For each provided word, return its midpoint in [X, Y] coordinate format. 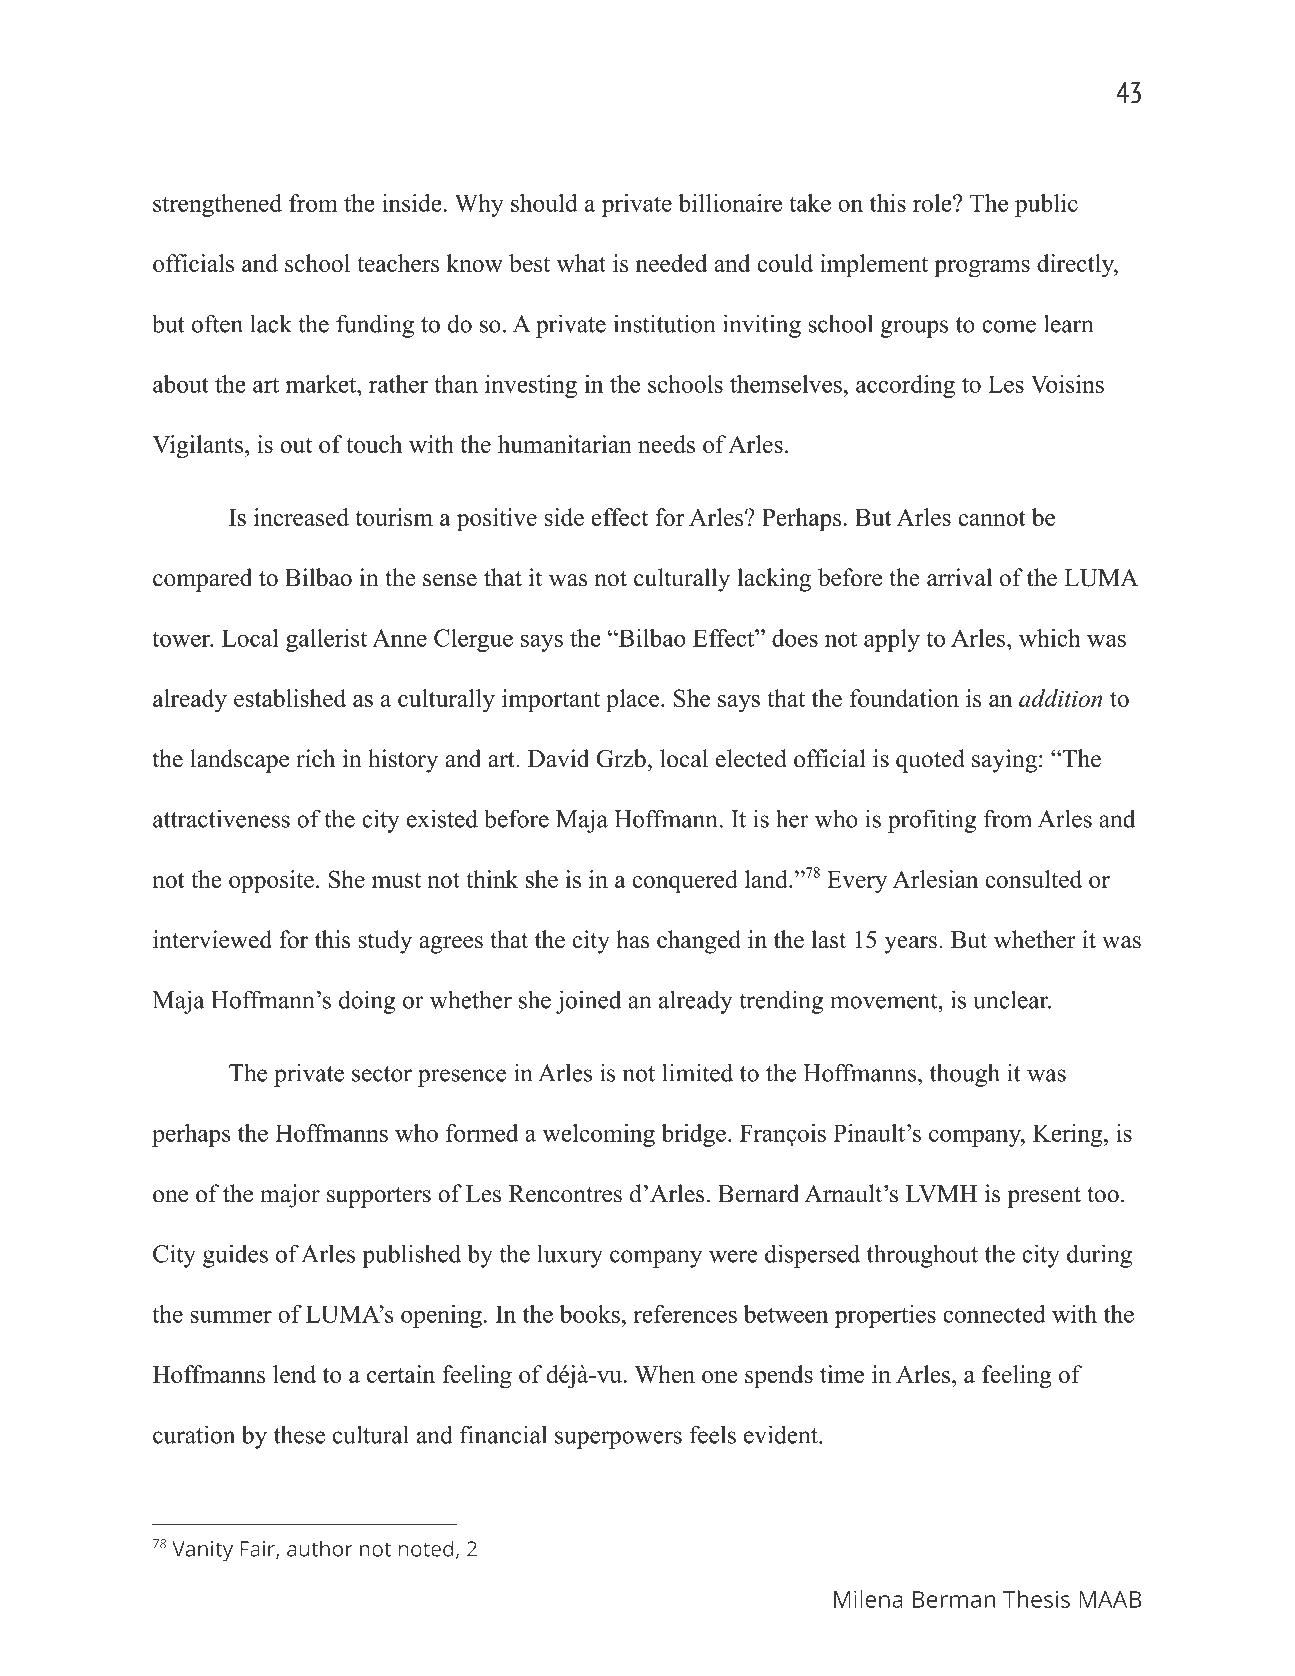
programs [982, 269]
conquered [685, 881]
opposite [271, 881]
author [320, 1548]
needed [672, 263]
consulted [1033, 879]
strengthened [217, 205]
